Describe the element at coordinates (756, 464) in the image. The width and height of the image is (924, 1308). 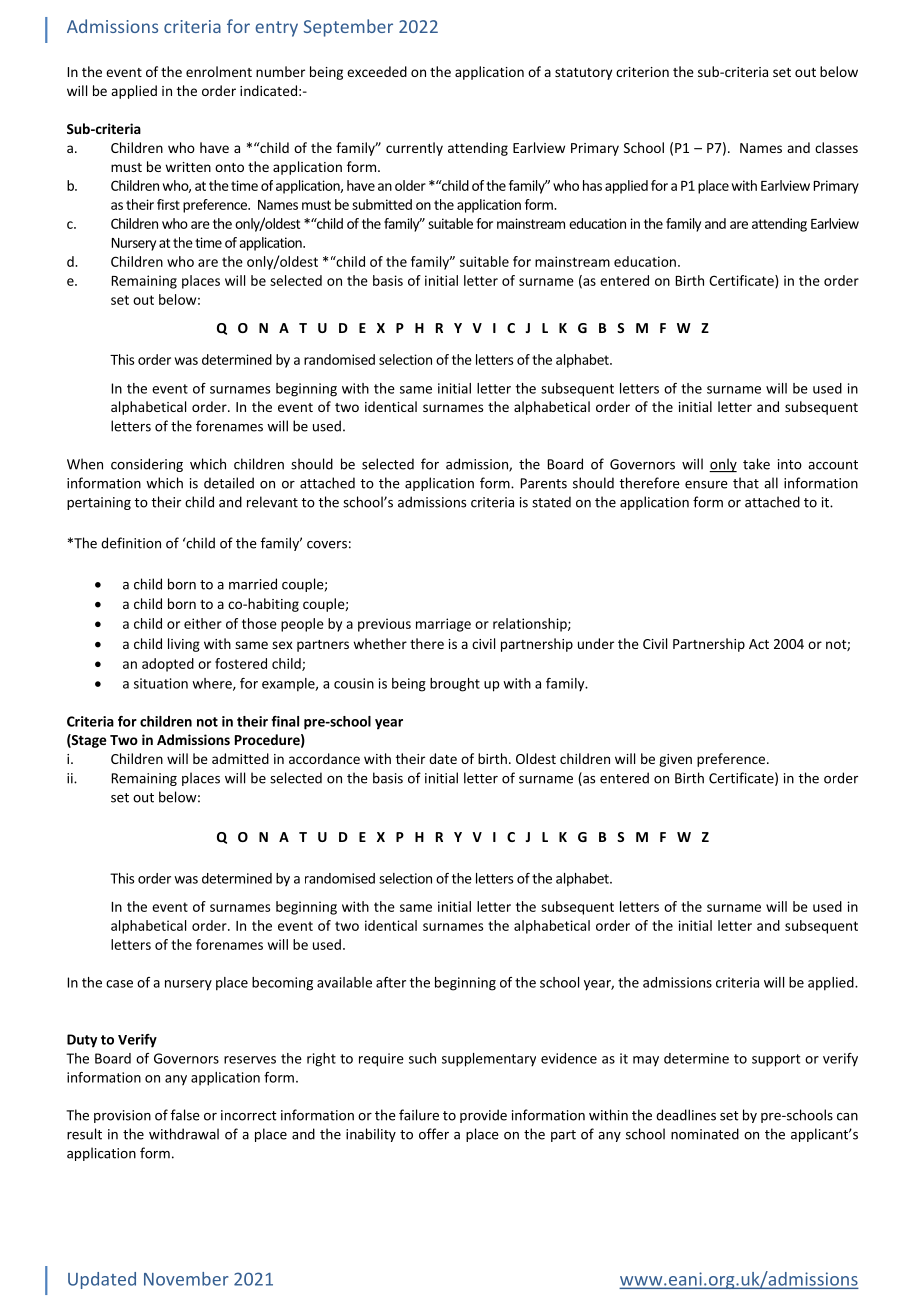
I see `take` at that location.
